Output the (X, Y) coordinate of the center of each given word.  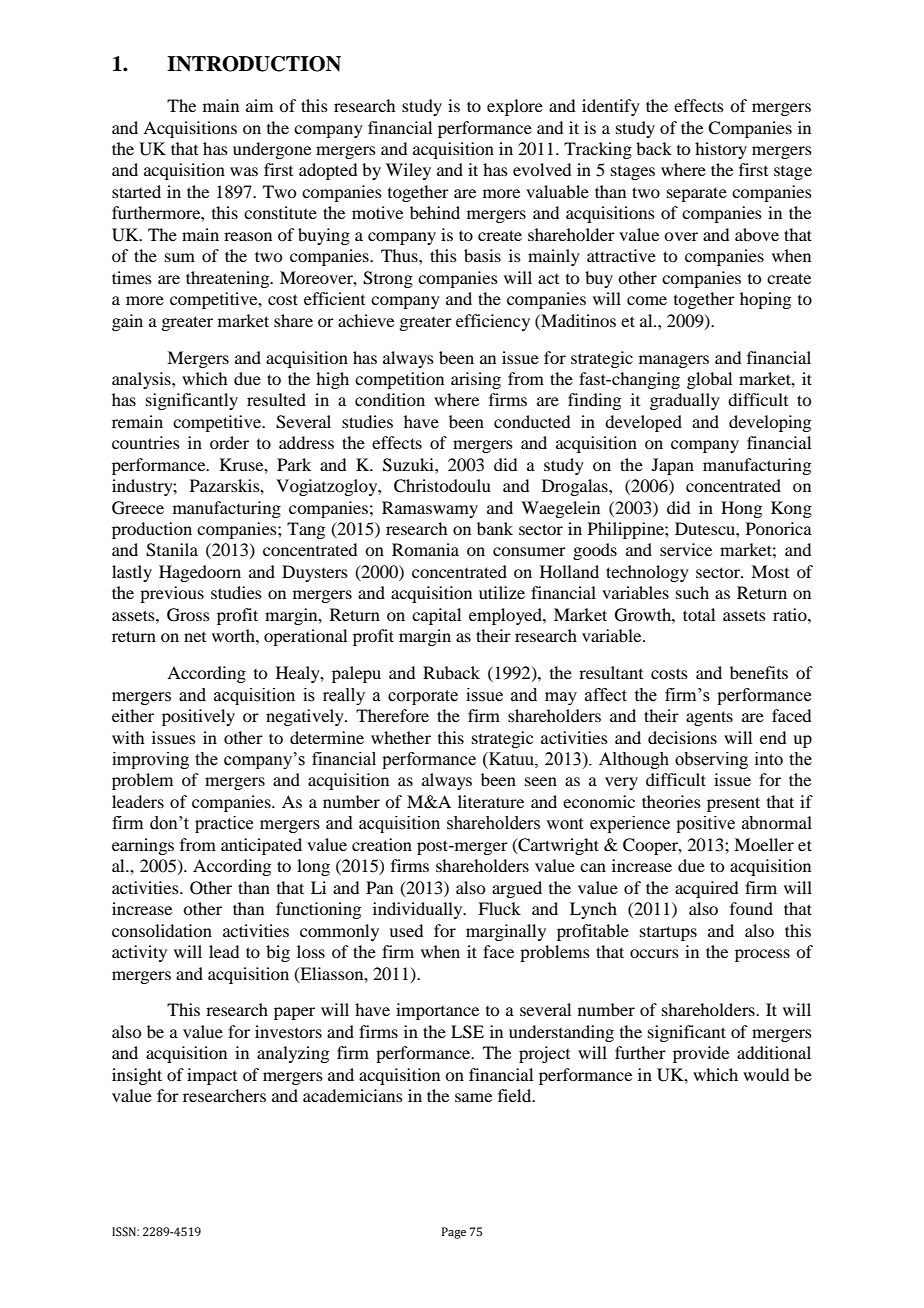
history (721, 150)
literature (491, 801)
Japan (673, 466)
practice (224, 824)
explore (515, 107)
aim (259, 105)
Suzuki (409, 465)
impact (212, 1076)
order (229, 442)
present (733, 804)
